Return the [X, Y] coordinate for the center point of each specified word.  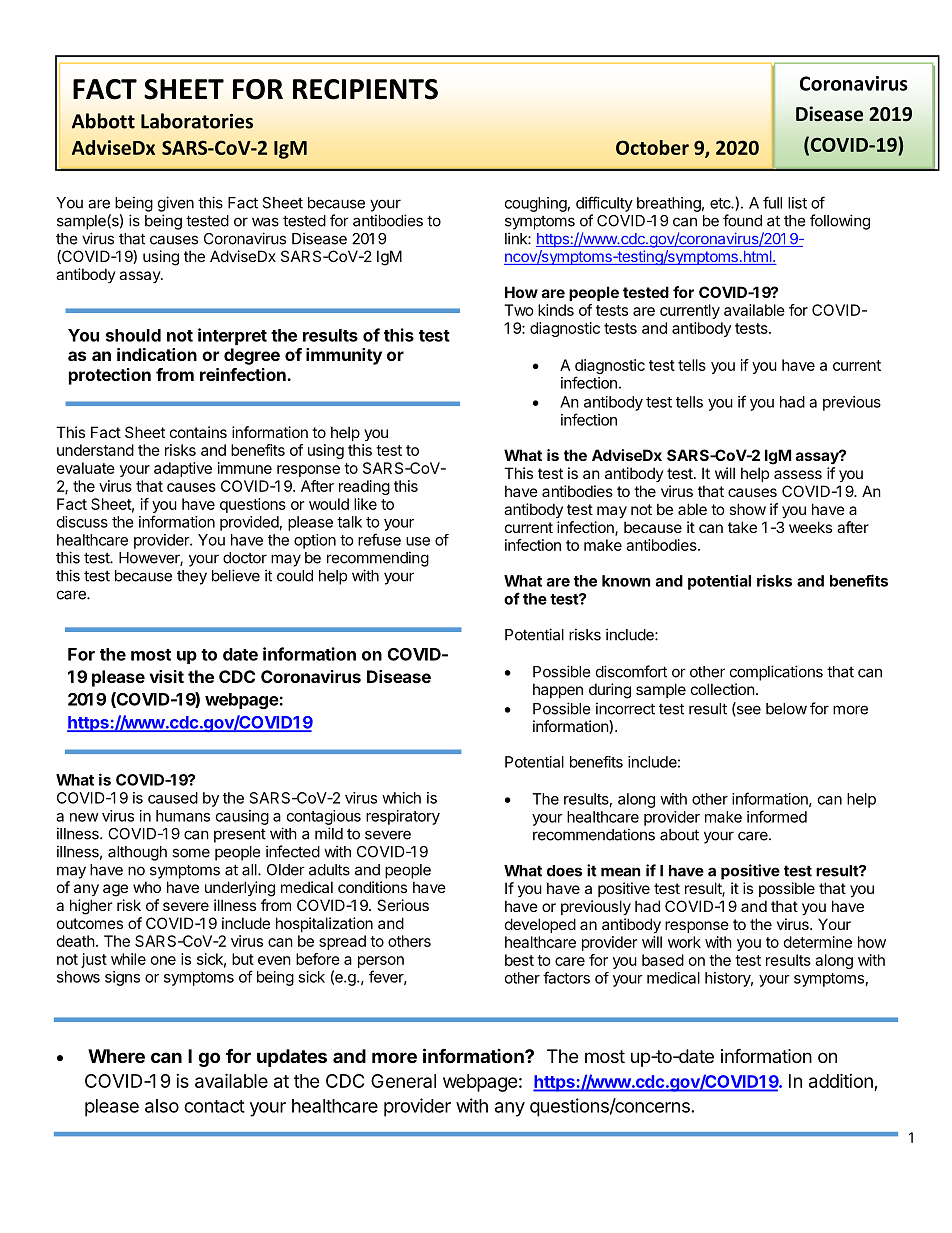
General [403, 1081]
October [652, 147]
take [742, 527]
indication [157, 354]
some [191, 853]
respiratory [403, 817]
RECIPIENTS [365, 89]
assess [798, 474]
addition [841, 1080]
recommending [378, 559]
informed [777, 816]
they [192, 577]
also [162, 1106]
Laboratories [197, 121]
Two [519, 310]
